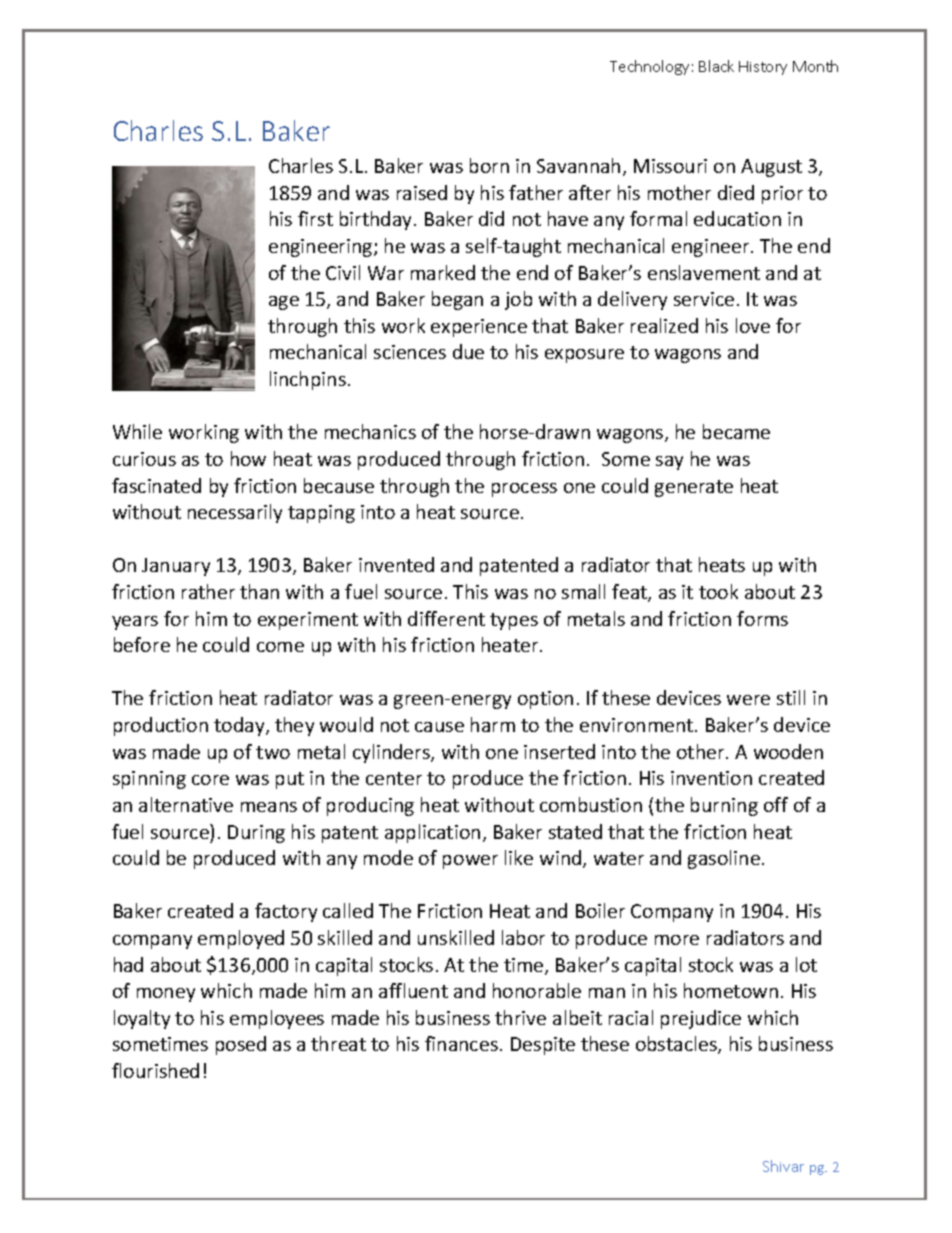  What do you see at coordinates (716, 66) in the screenshot?
I see `Black` at bounding box center [716, 66].
